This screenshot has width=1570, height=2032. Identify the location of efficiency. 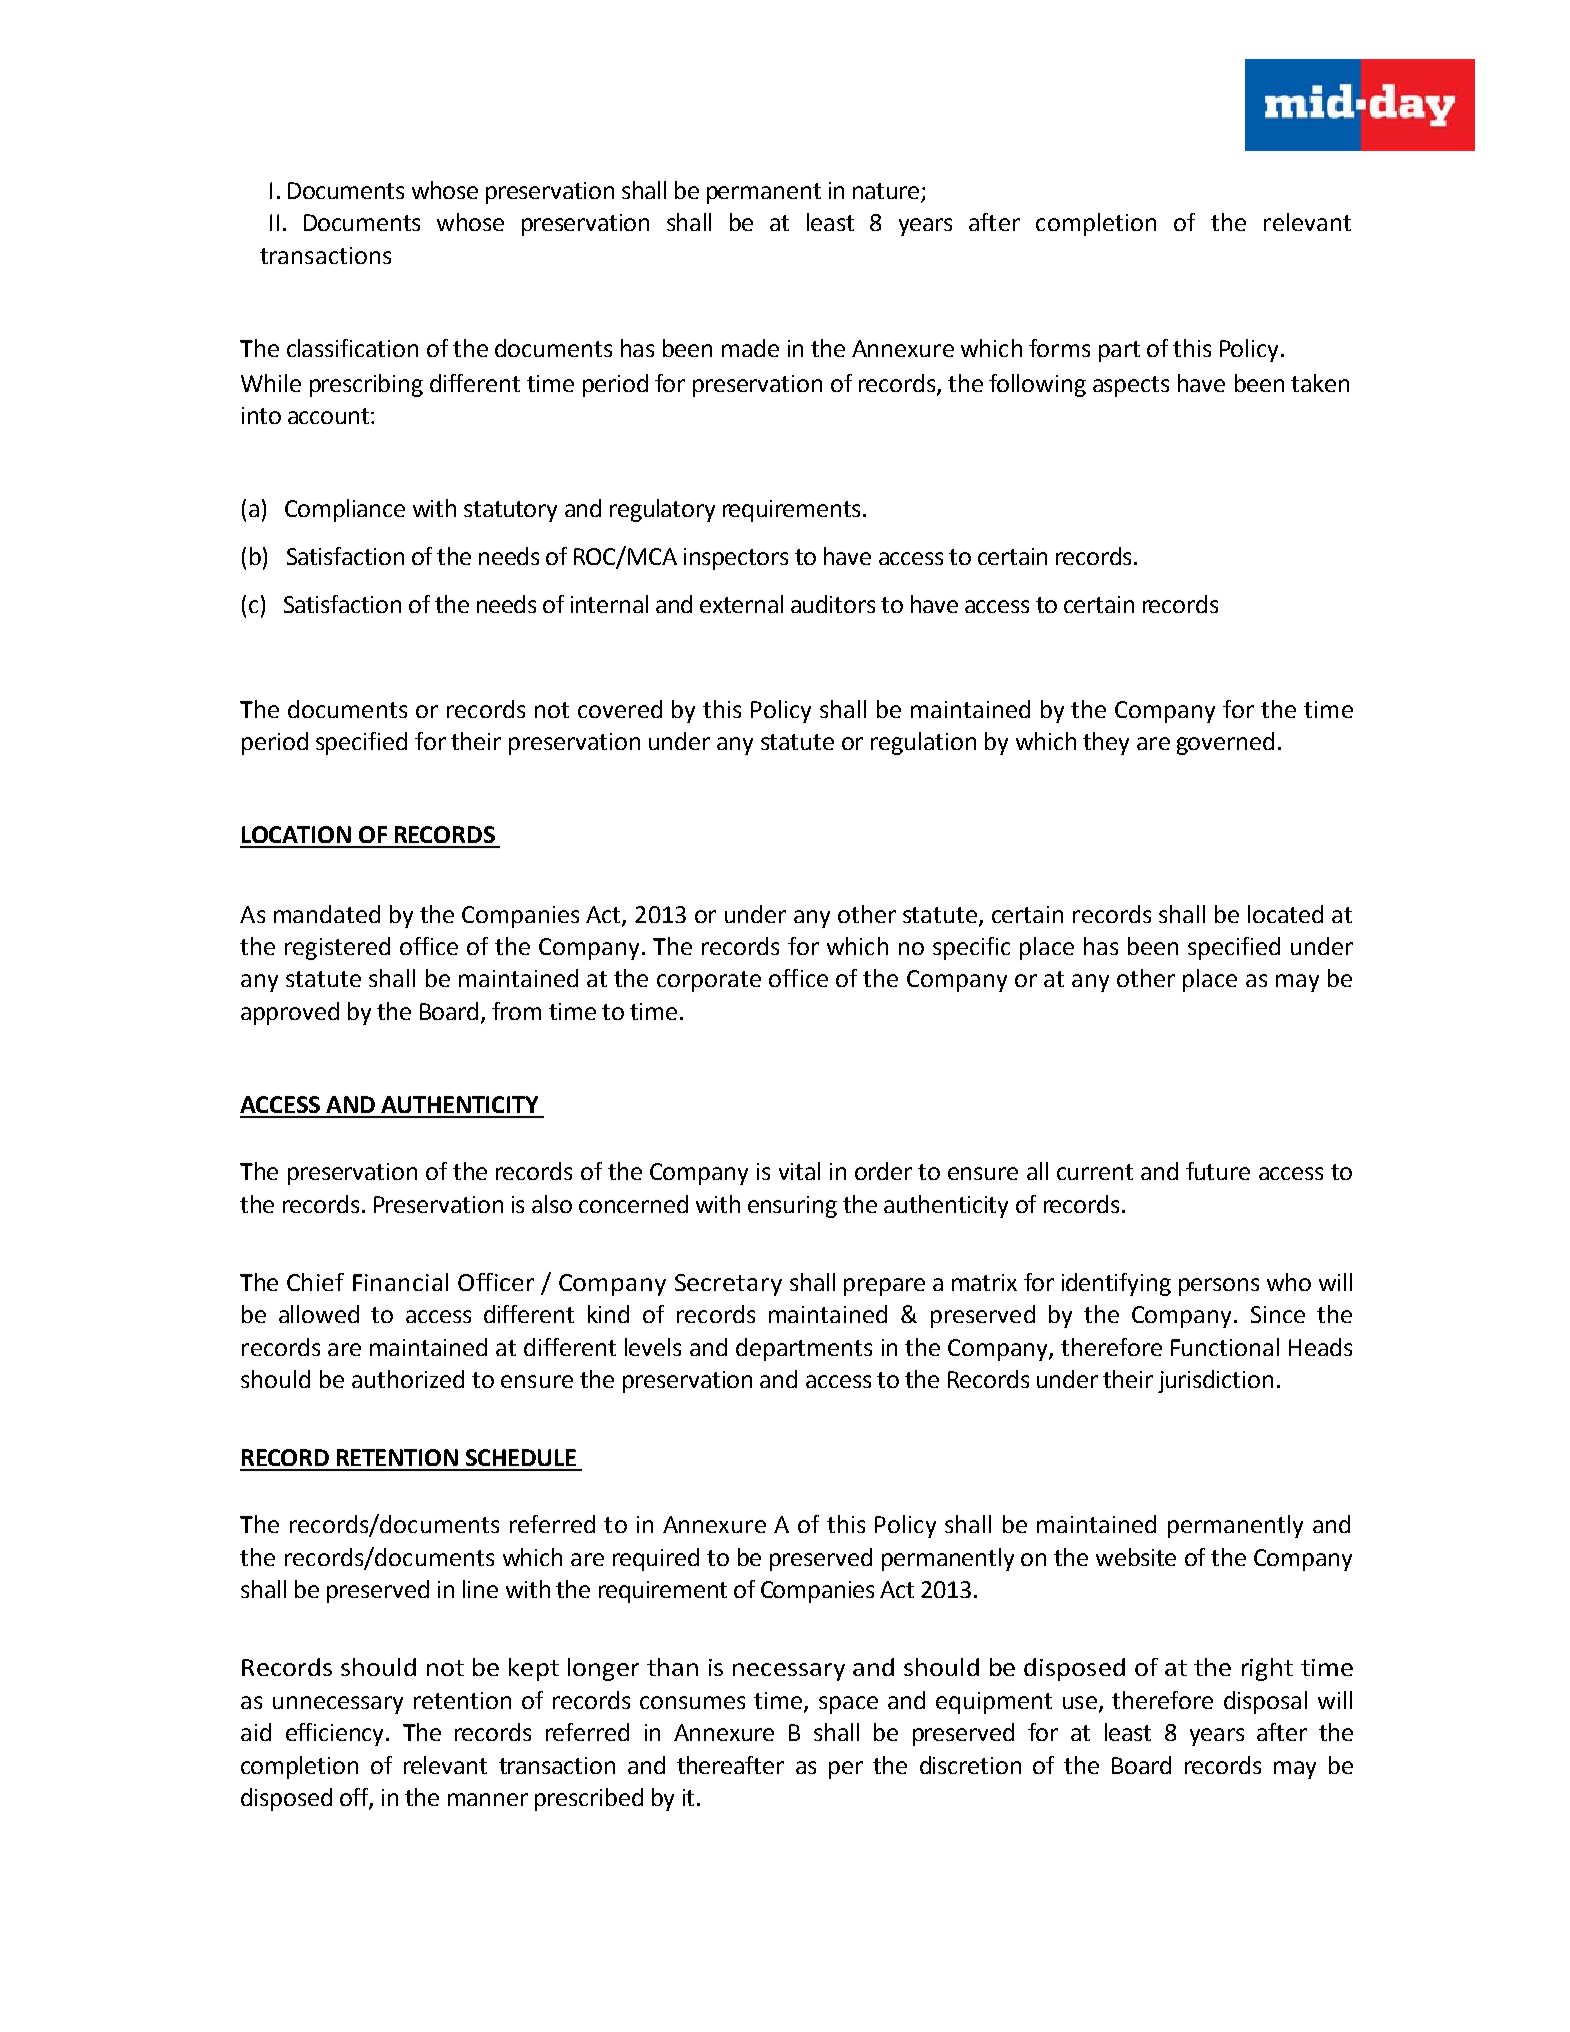
(336, 1734).
